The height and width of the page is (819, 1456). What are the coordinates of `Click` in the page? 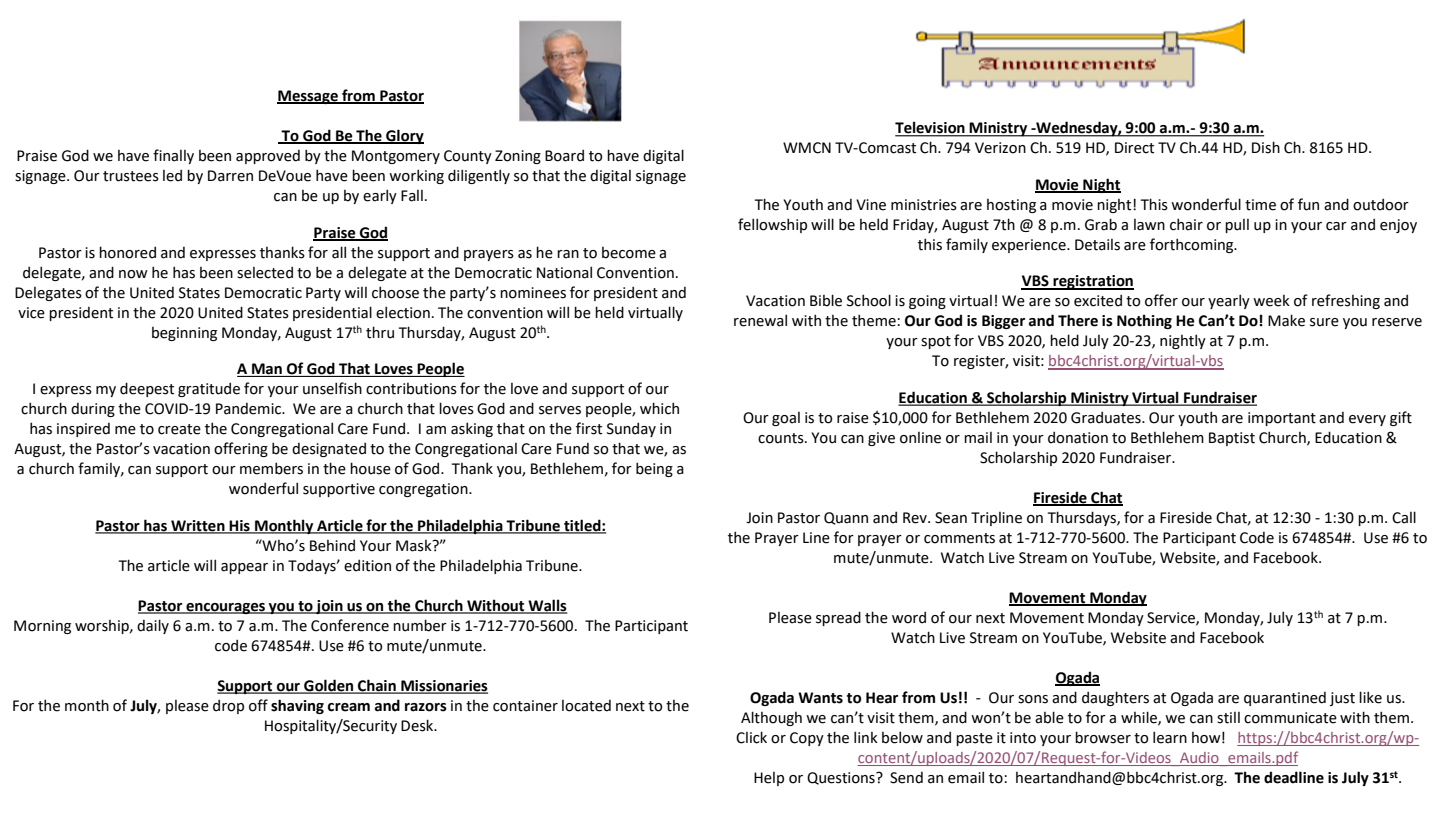 It's located at (751, 737).
